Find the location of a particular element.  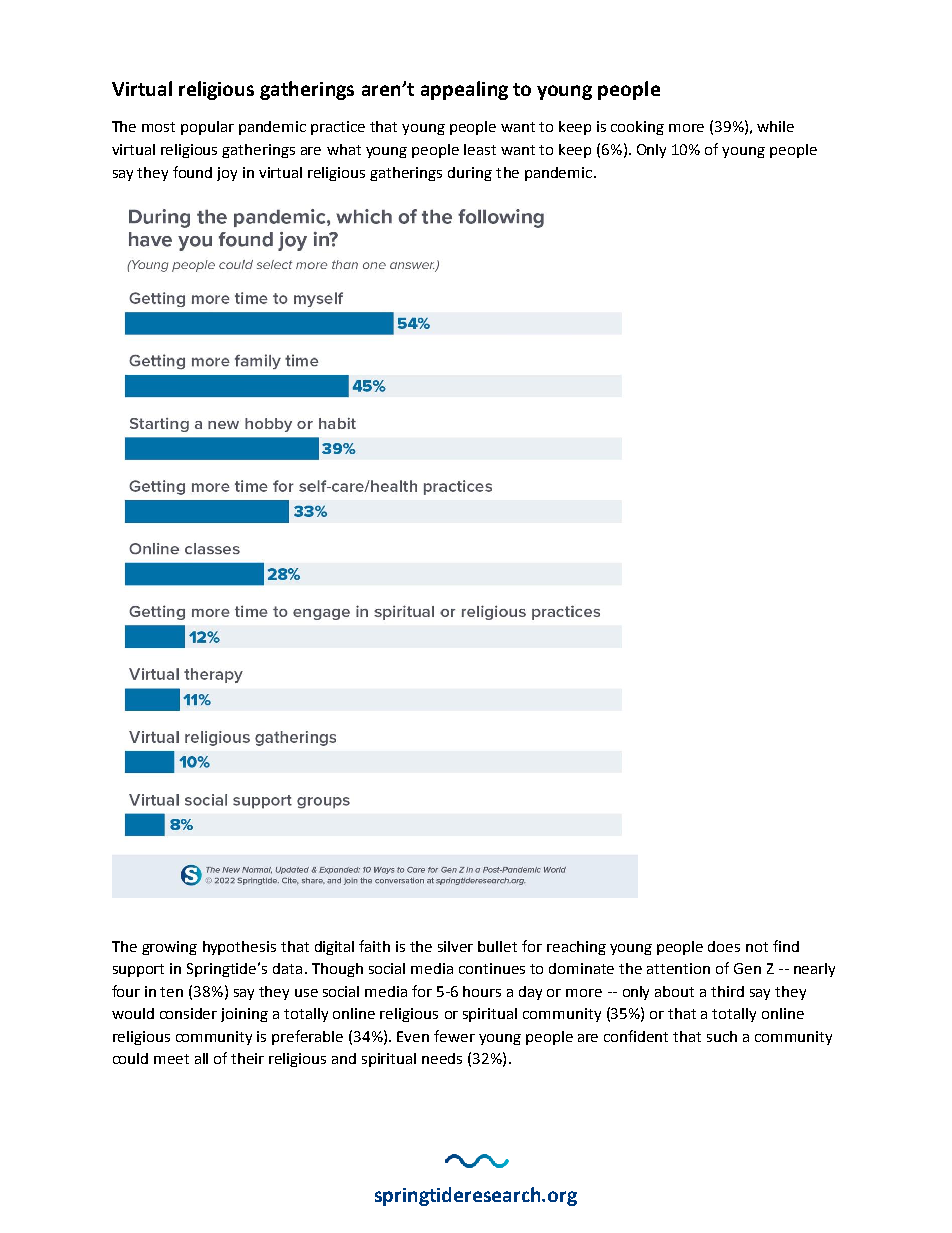

hypothesis is located at coordinates (239, 948).
